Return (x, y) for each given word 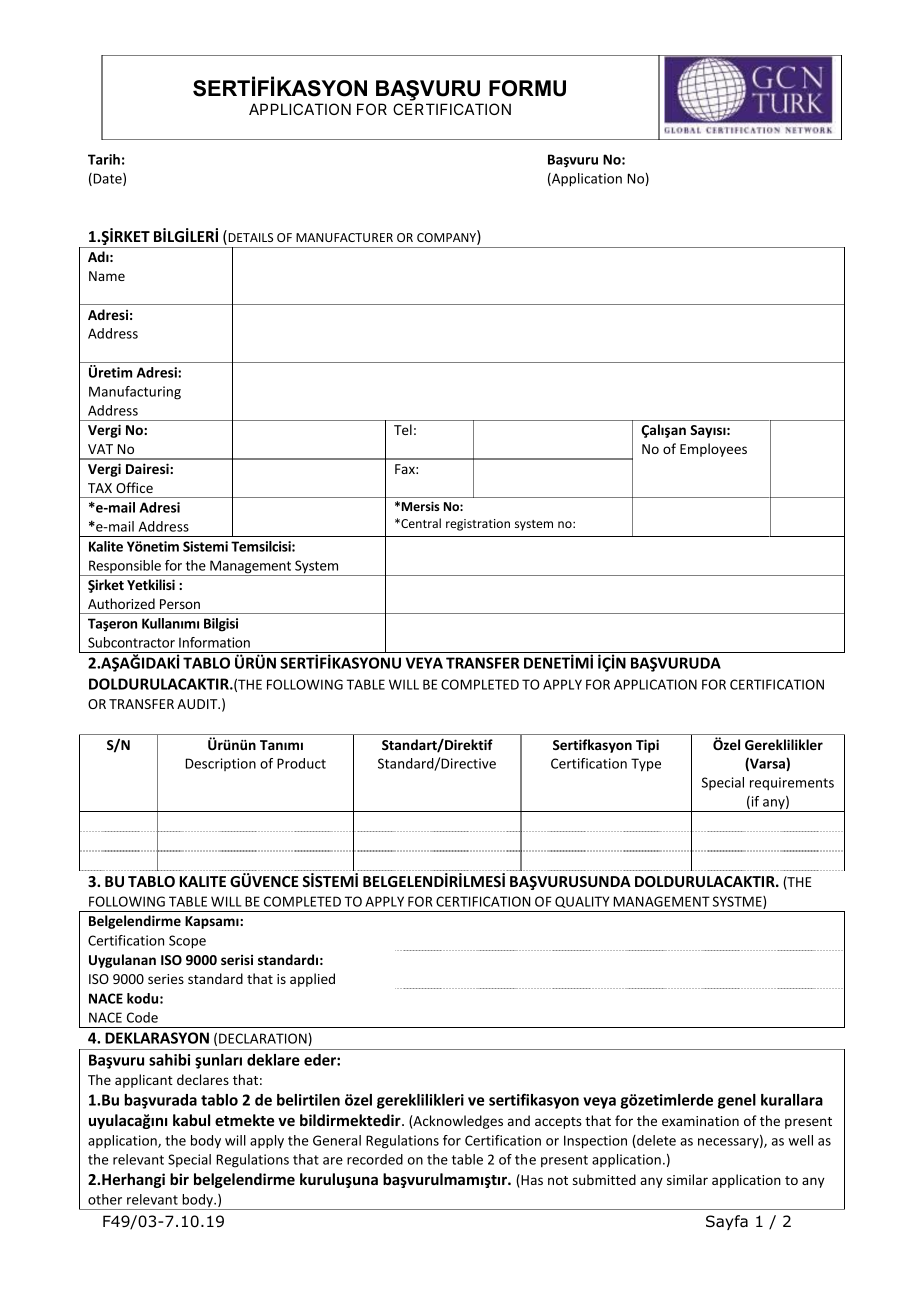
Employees (713, 450)
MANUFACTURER (344, 237)
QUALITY (582, 902)
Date (107, 179)
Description (220, 764)
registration (478, 525)
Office (134, 487)
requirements (792, 783)
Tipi (647, 746)
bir (179, 1179)
